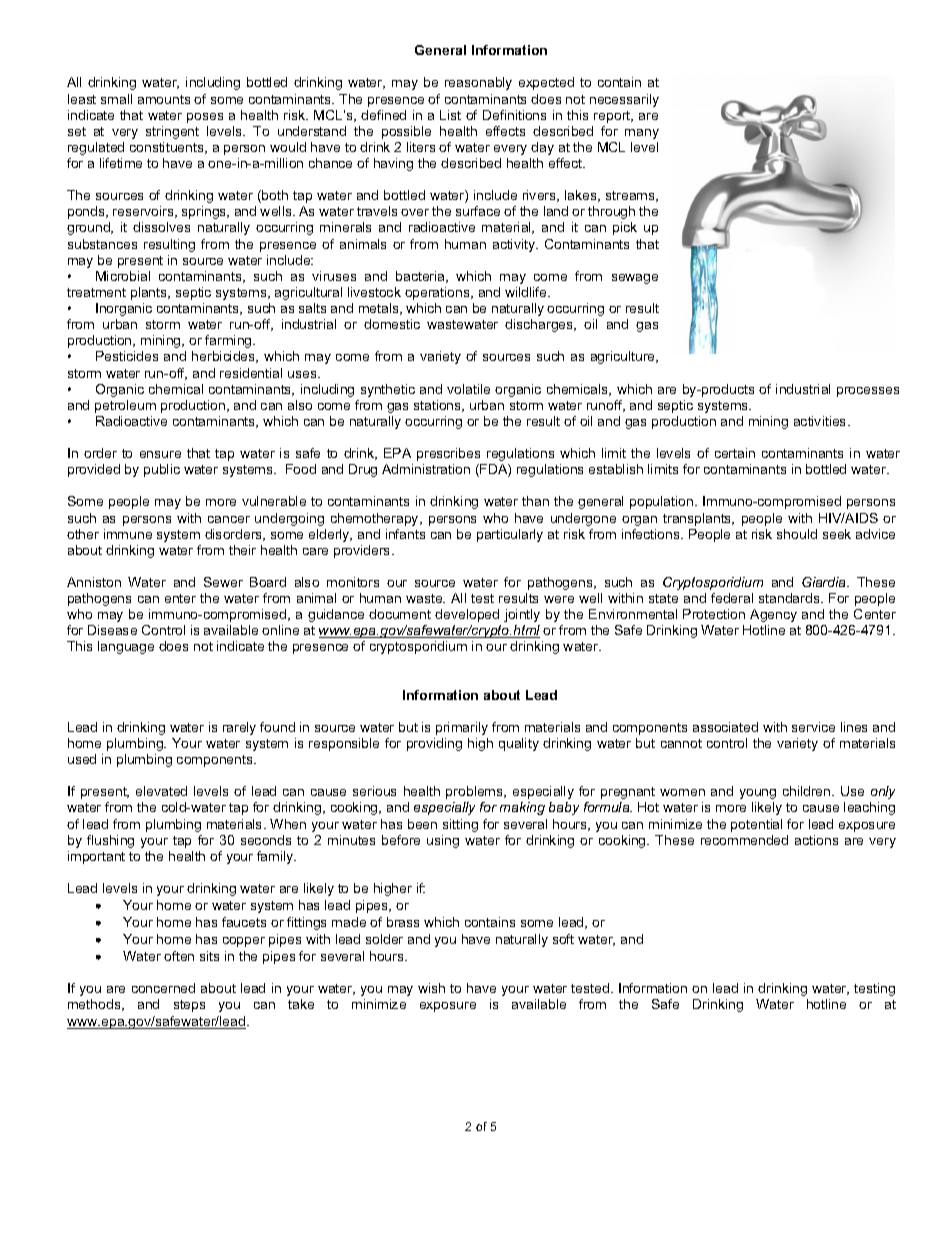 The image size is (952, 1233). I want to click on should, so click(797, 534).
